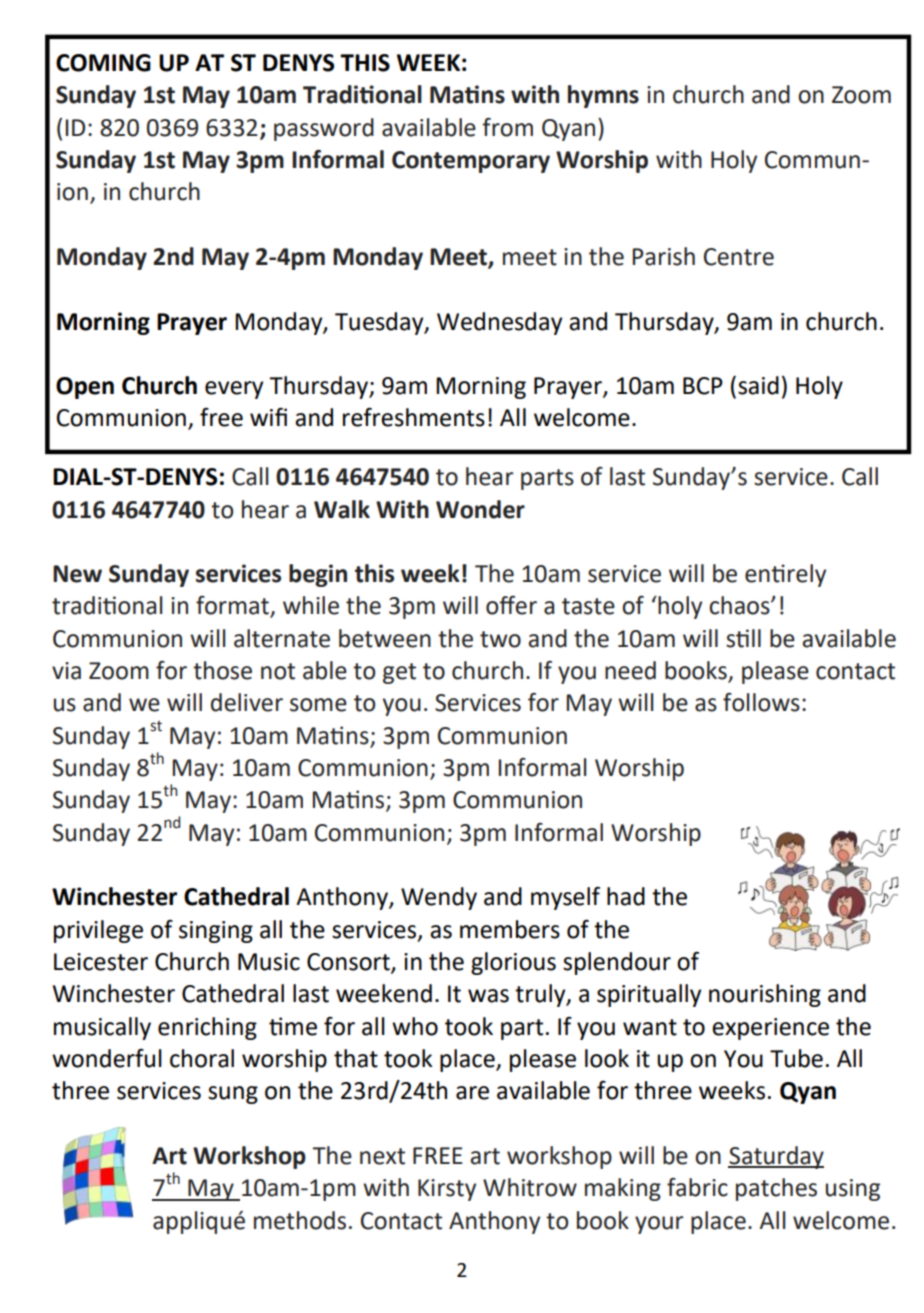  What do you see at coordinates (300, 1220) in the page?
I see `methods` at bounding box center [300, 1220].
